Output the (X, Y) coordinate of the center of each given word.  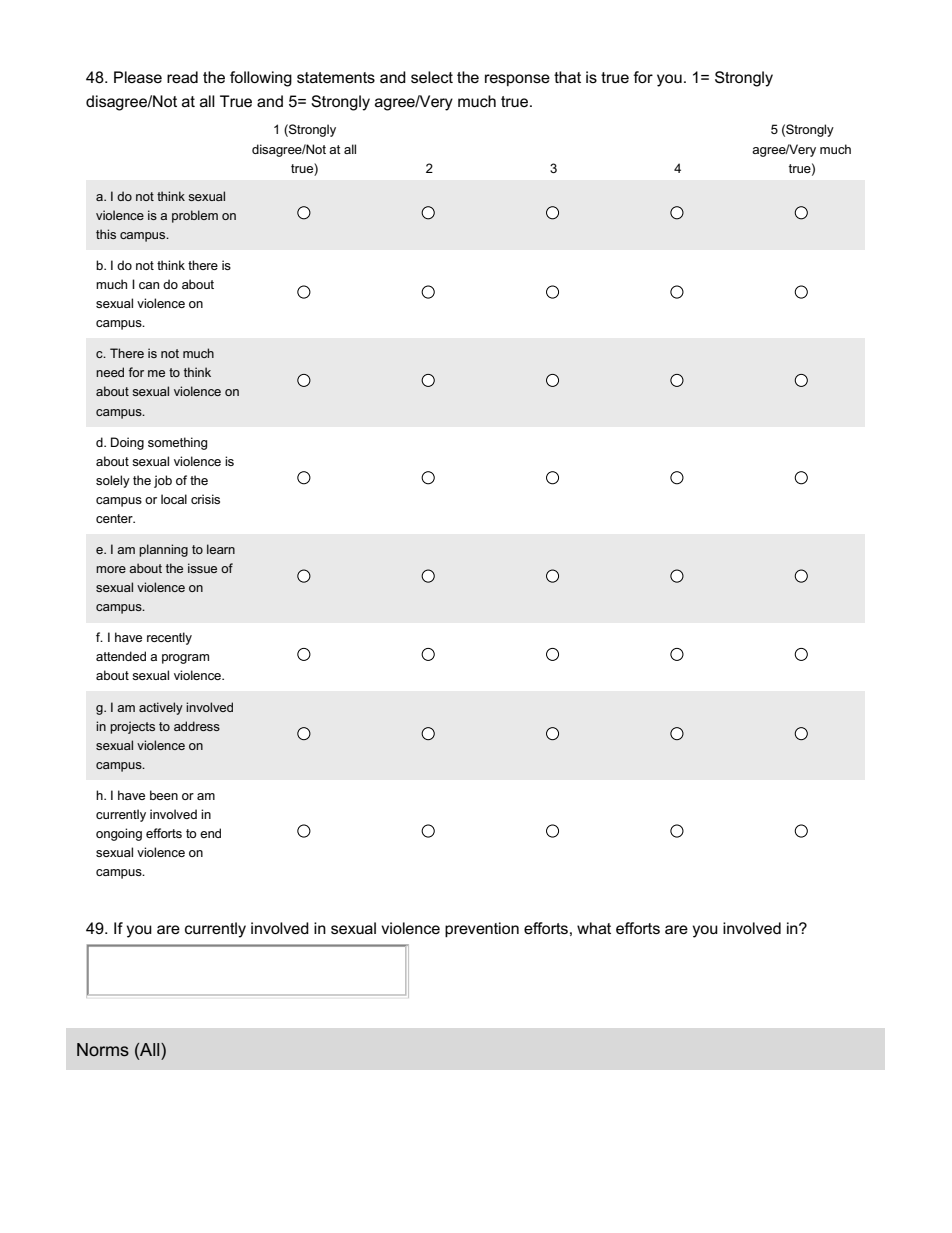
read (182, 77)
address (197, 726)
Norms (103, 1050)
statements (336, 77)
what (594, 928)
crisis (205, 499)
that (567, 77)
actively (161, 708)
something (177, 443)
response (517, 80)
